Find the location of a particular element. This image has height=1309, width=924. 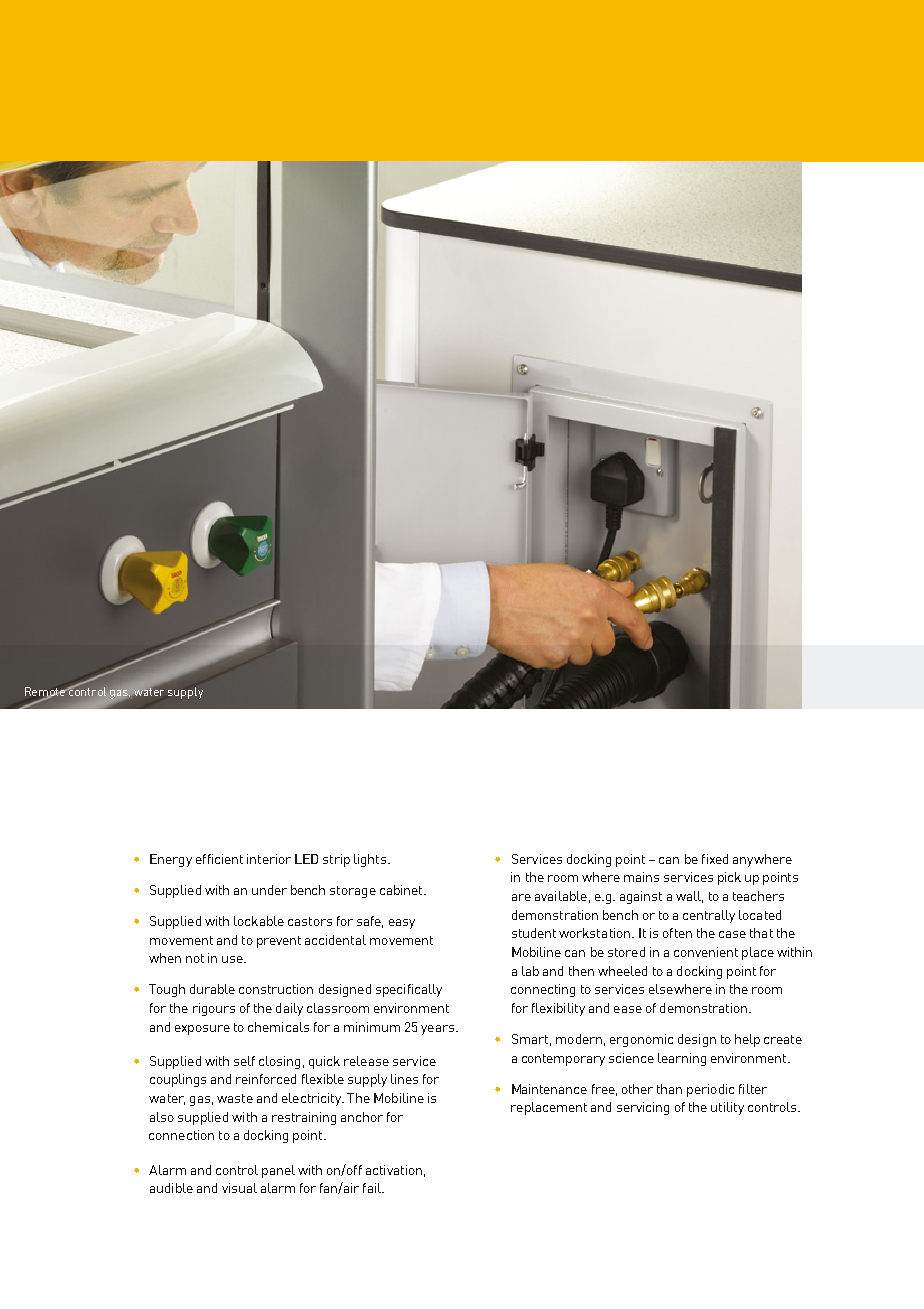

fixed is located at coordinates (715, 859).
